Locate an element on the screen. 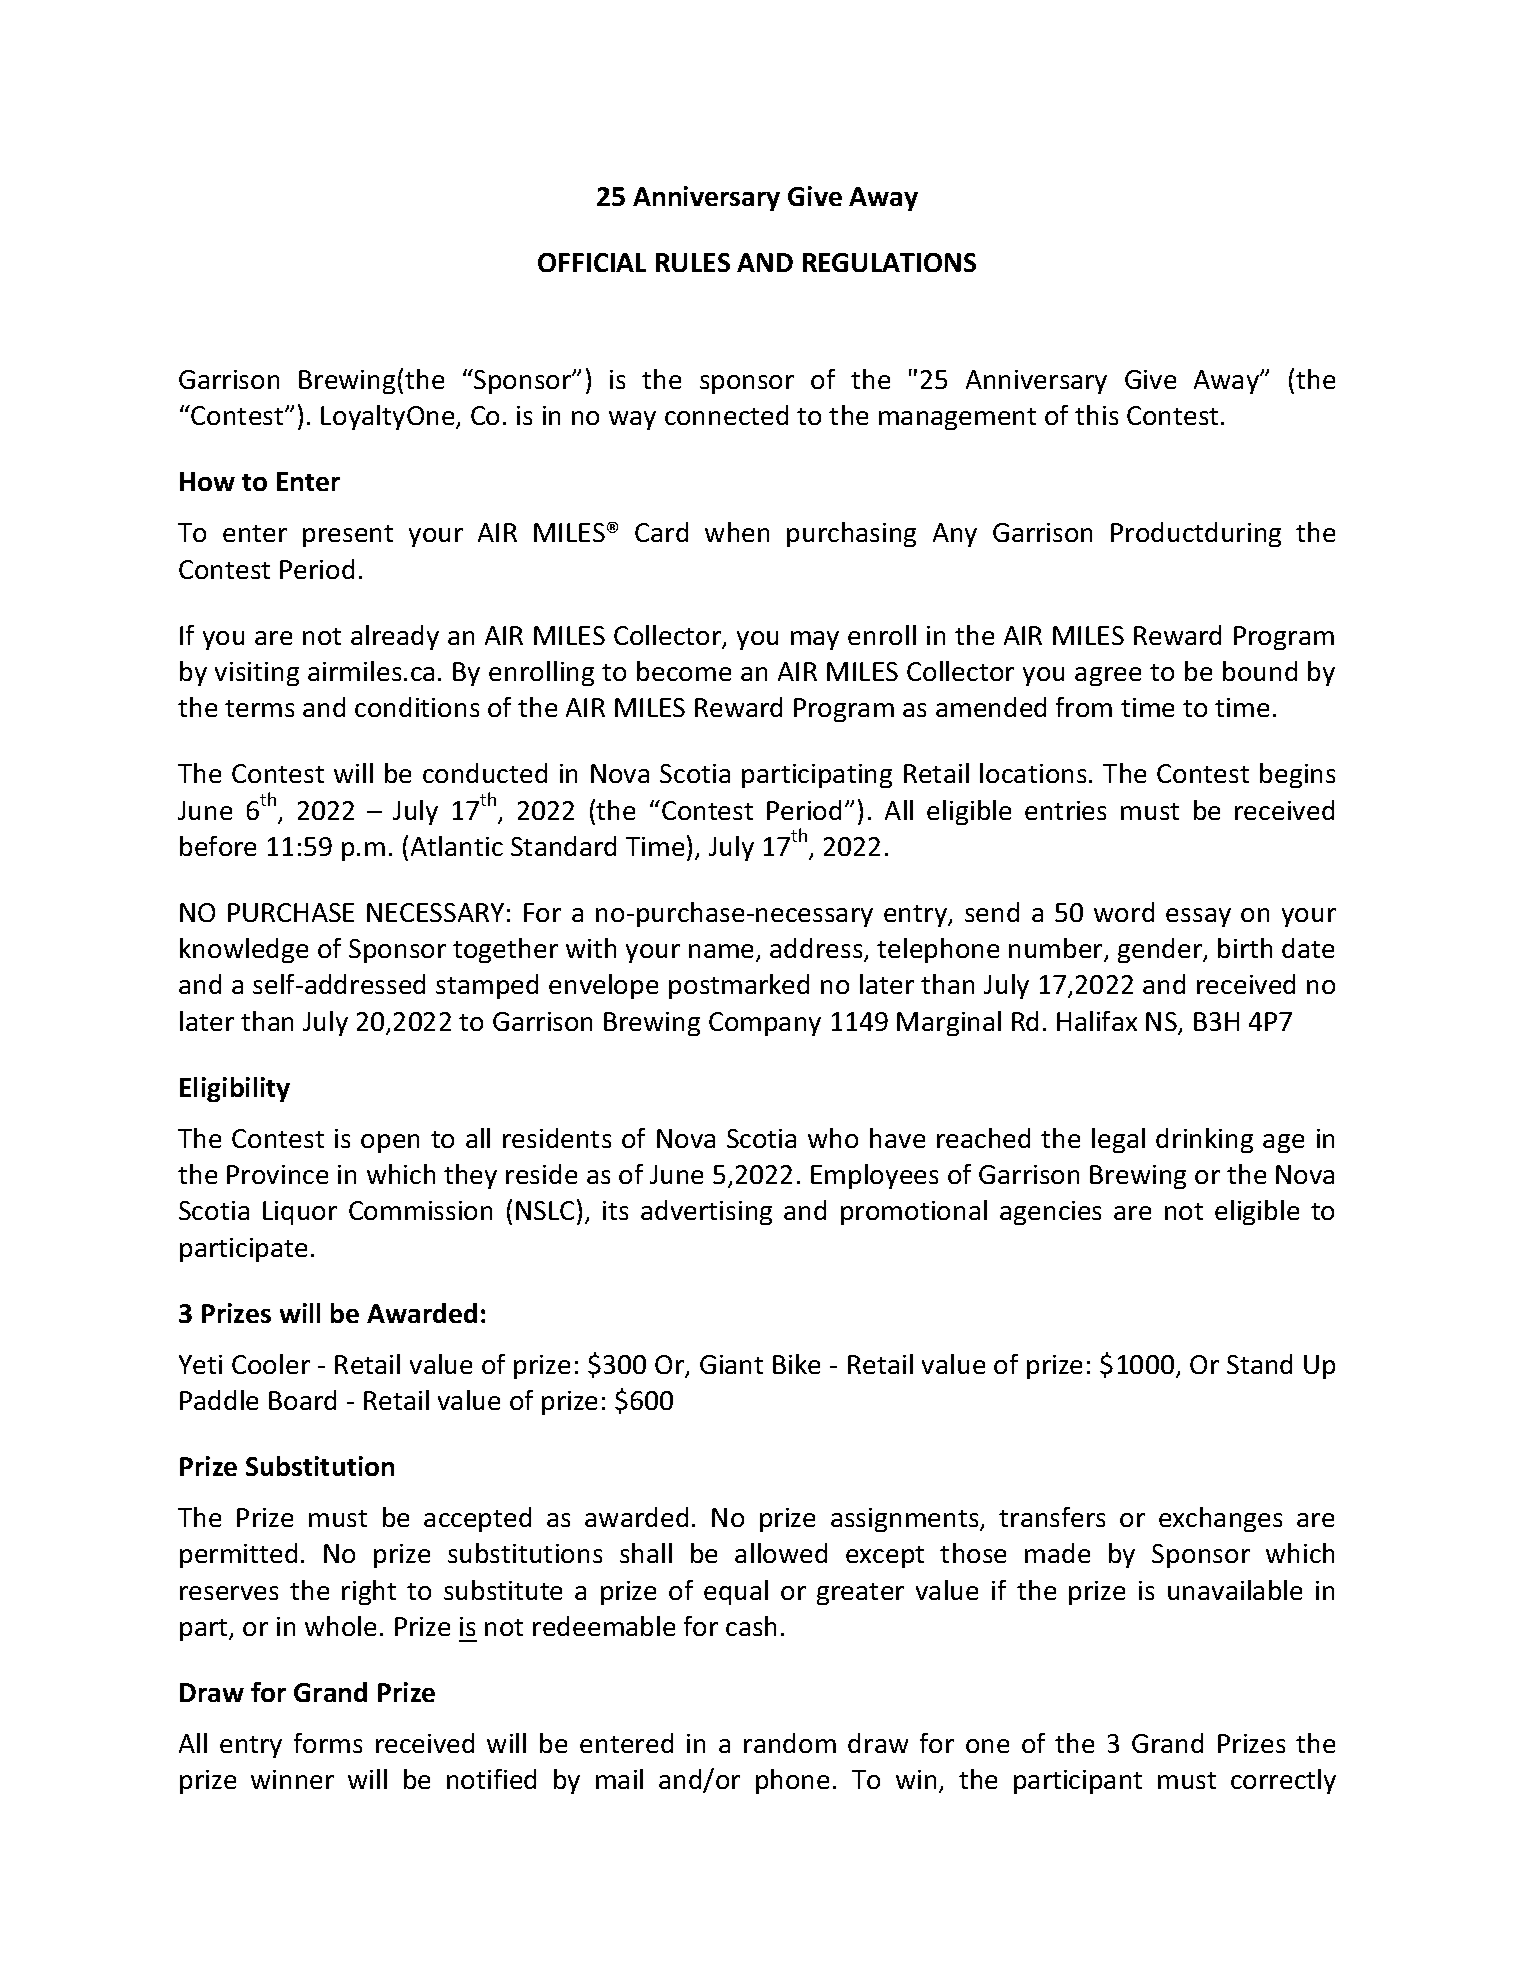 The image size is (1515, 1961). OFFICIAL is located at coordinates (592, 262).
